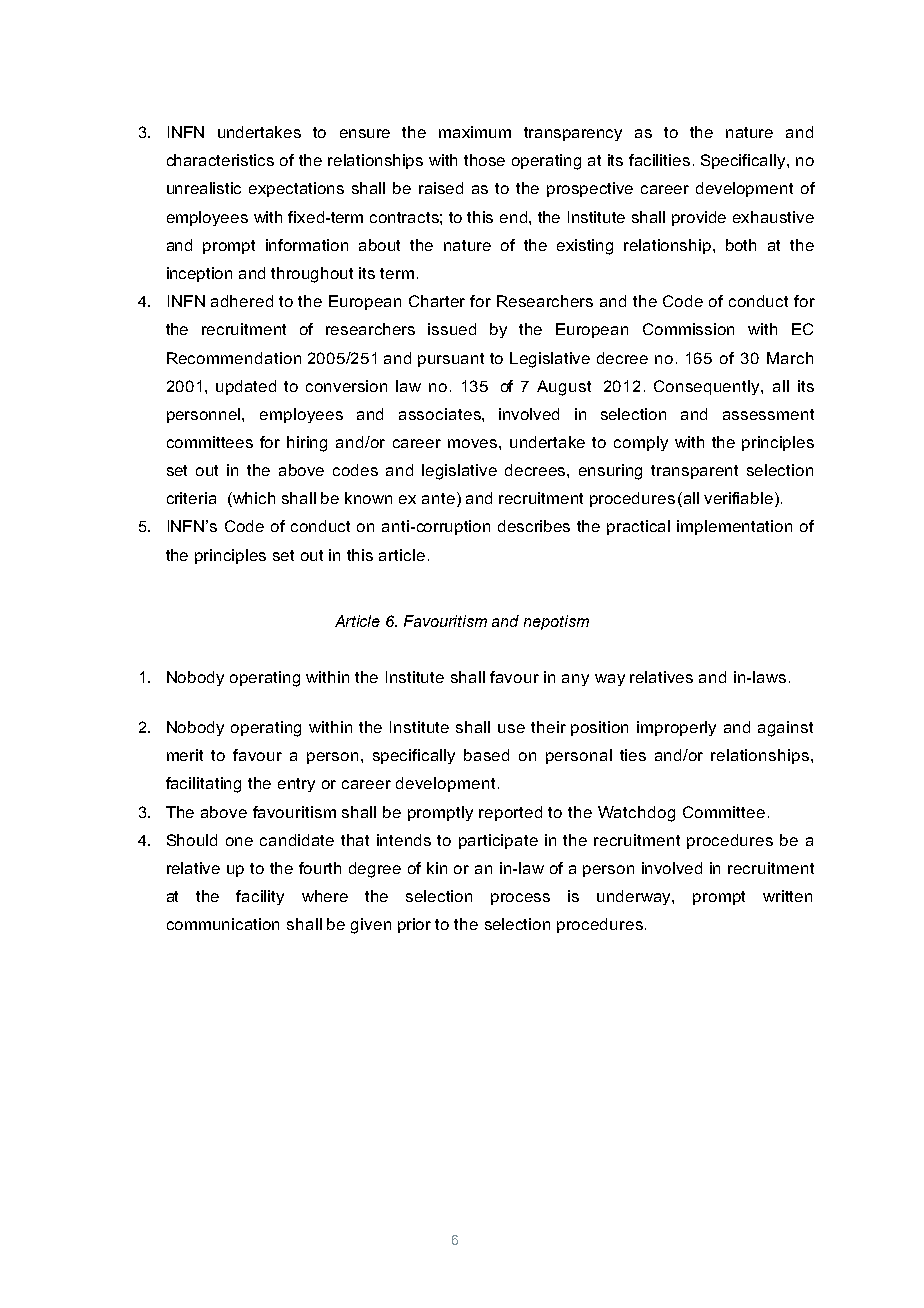 The height and width of the image is (1308, 924). Describe the element at coordinates (484, 160) in the image. I see `those` at that location.
